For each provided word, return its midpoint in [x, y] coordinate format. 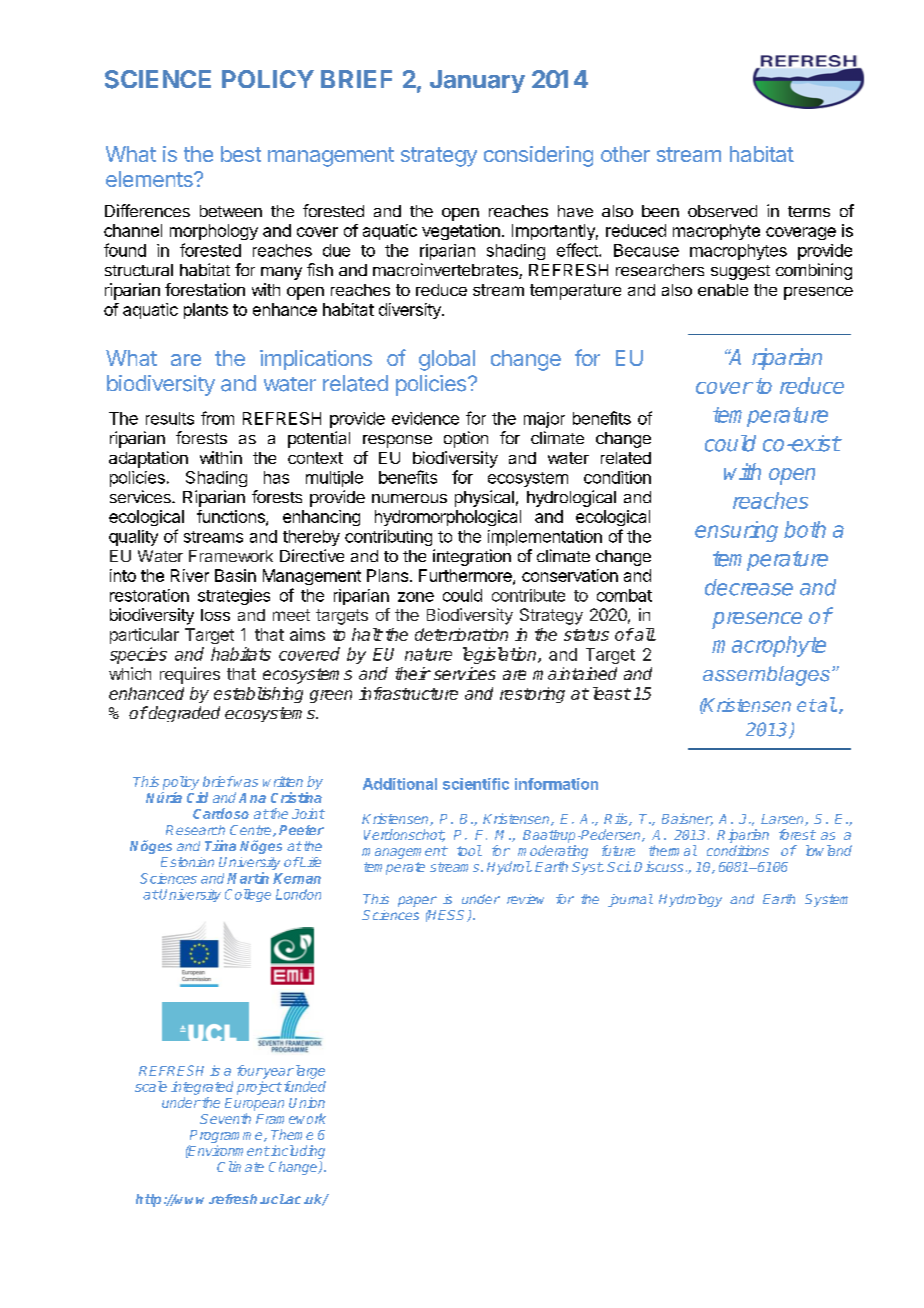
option [466, 439]
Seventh [225, 1118]
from [217, 418]
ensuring [736, 531]
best [241, 154]
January [477, 81]
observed [722, 211]
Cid [197, 797]
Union [307, 1102]
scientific [476, 784]
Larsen [783, 820]
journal [630, 900]
